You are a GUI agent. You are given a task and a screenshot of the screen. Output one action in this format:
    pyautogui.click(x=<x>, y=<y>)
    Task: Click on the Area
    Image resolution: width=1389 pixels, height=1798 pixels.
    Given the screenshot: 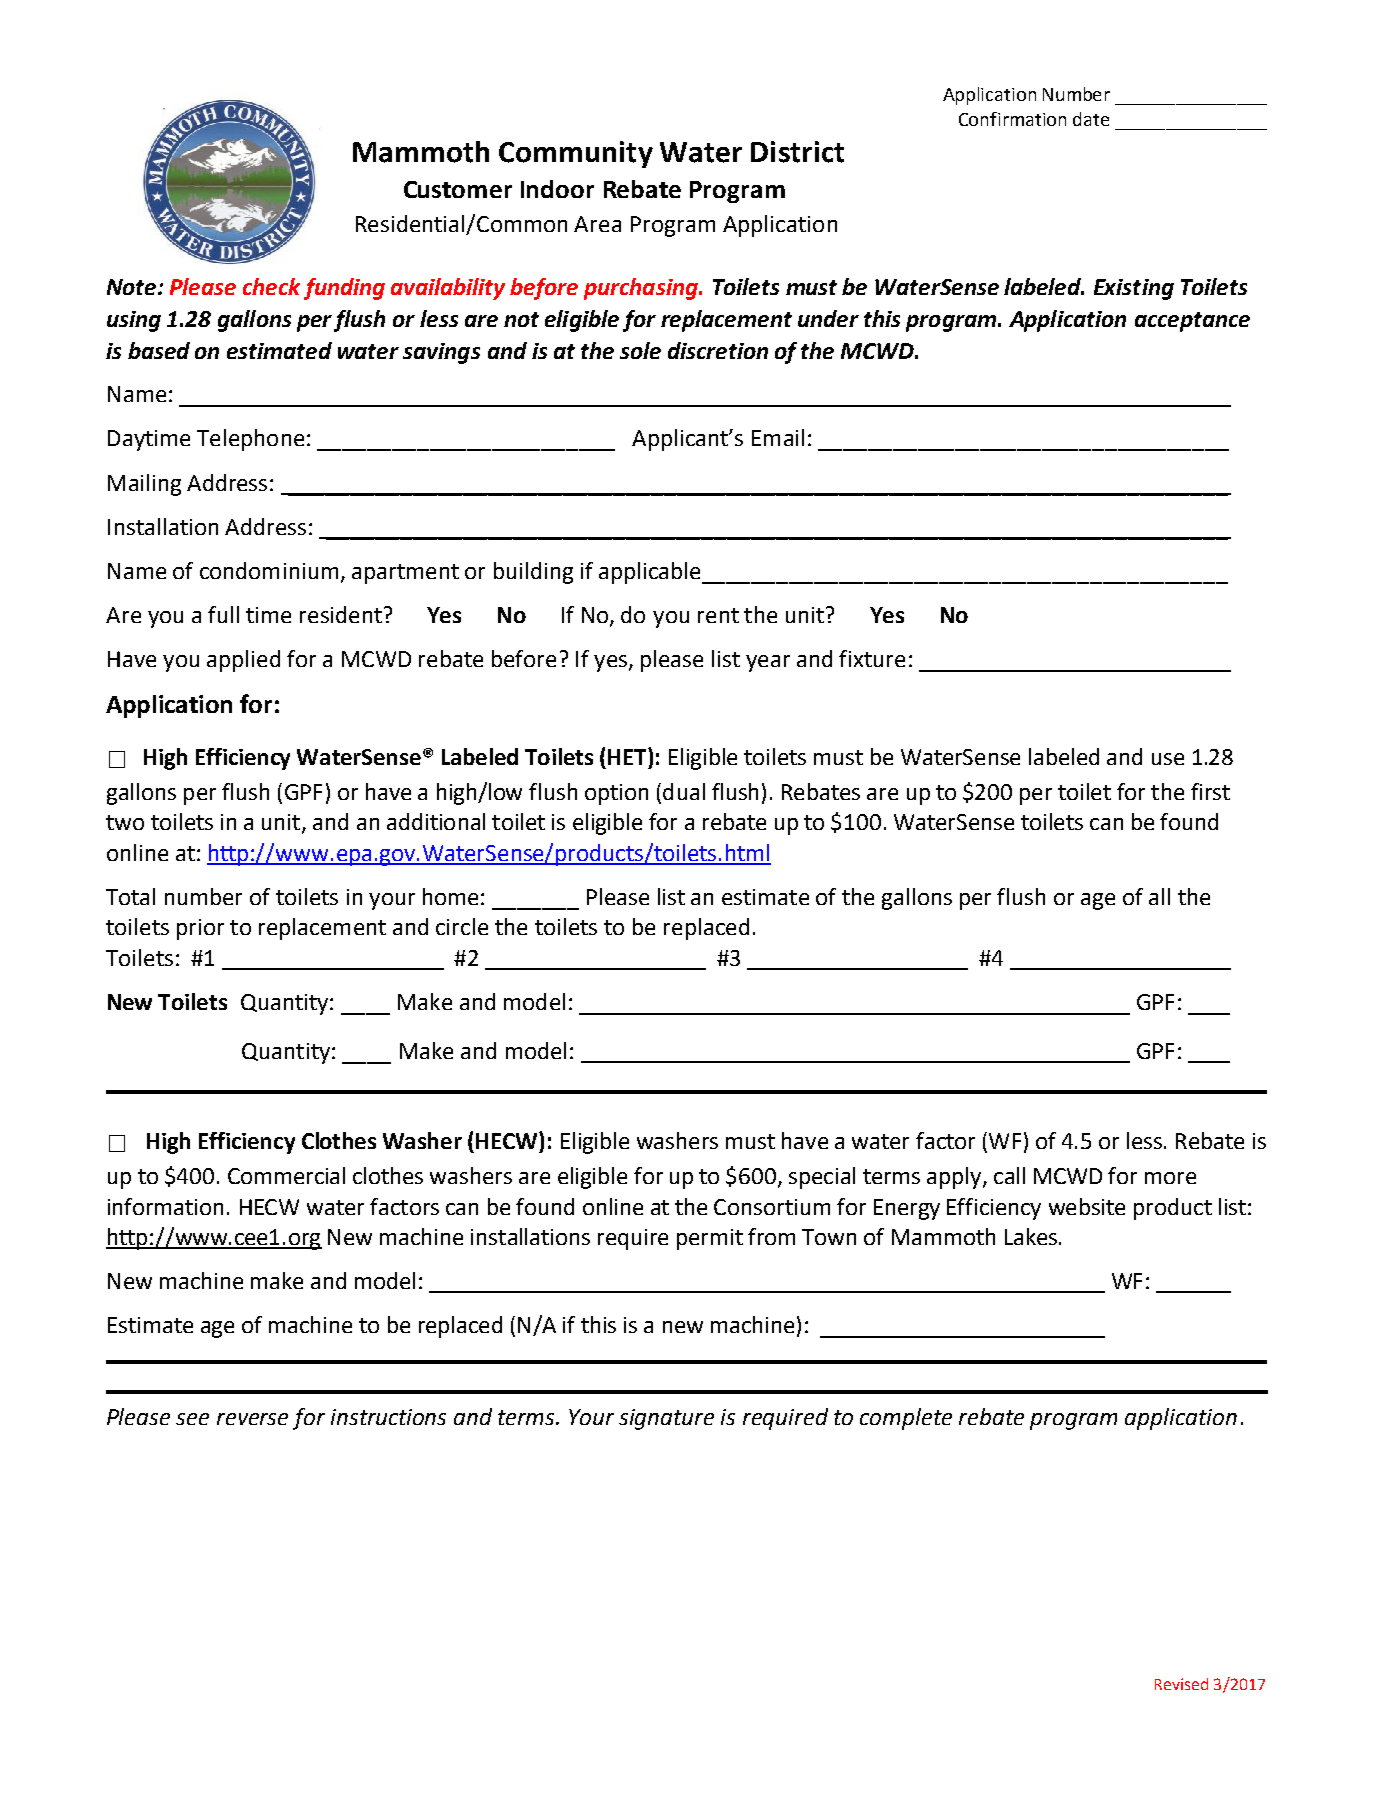 What is the action you would take?
    pyautogui.click(x=597, y=224)
